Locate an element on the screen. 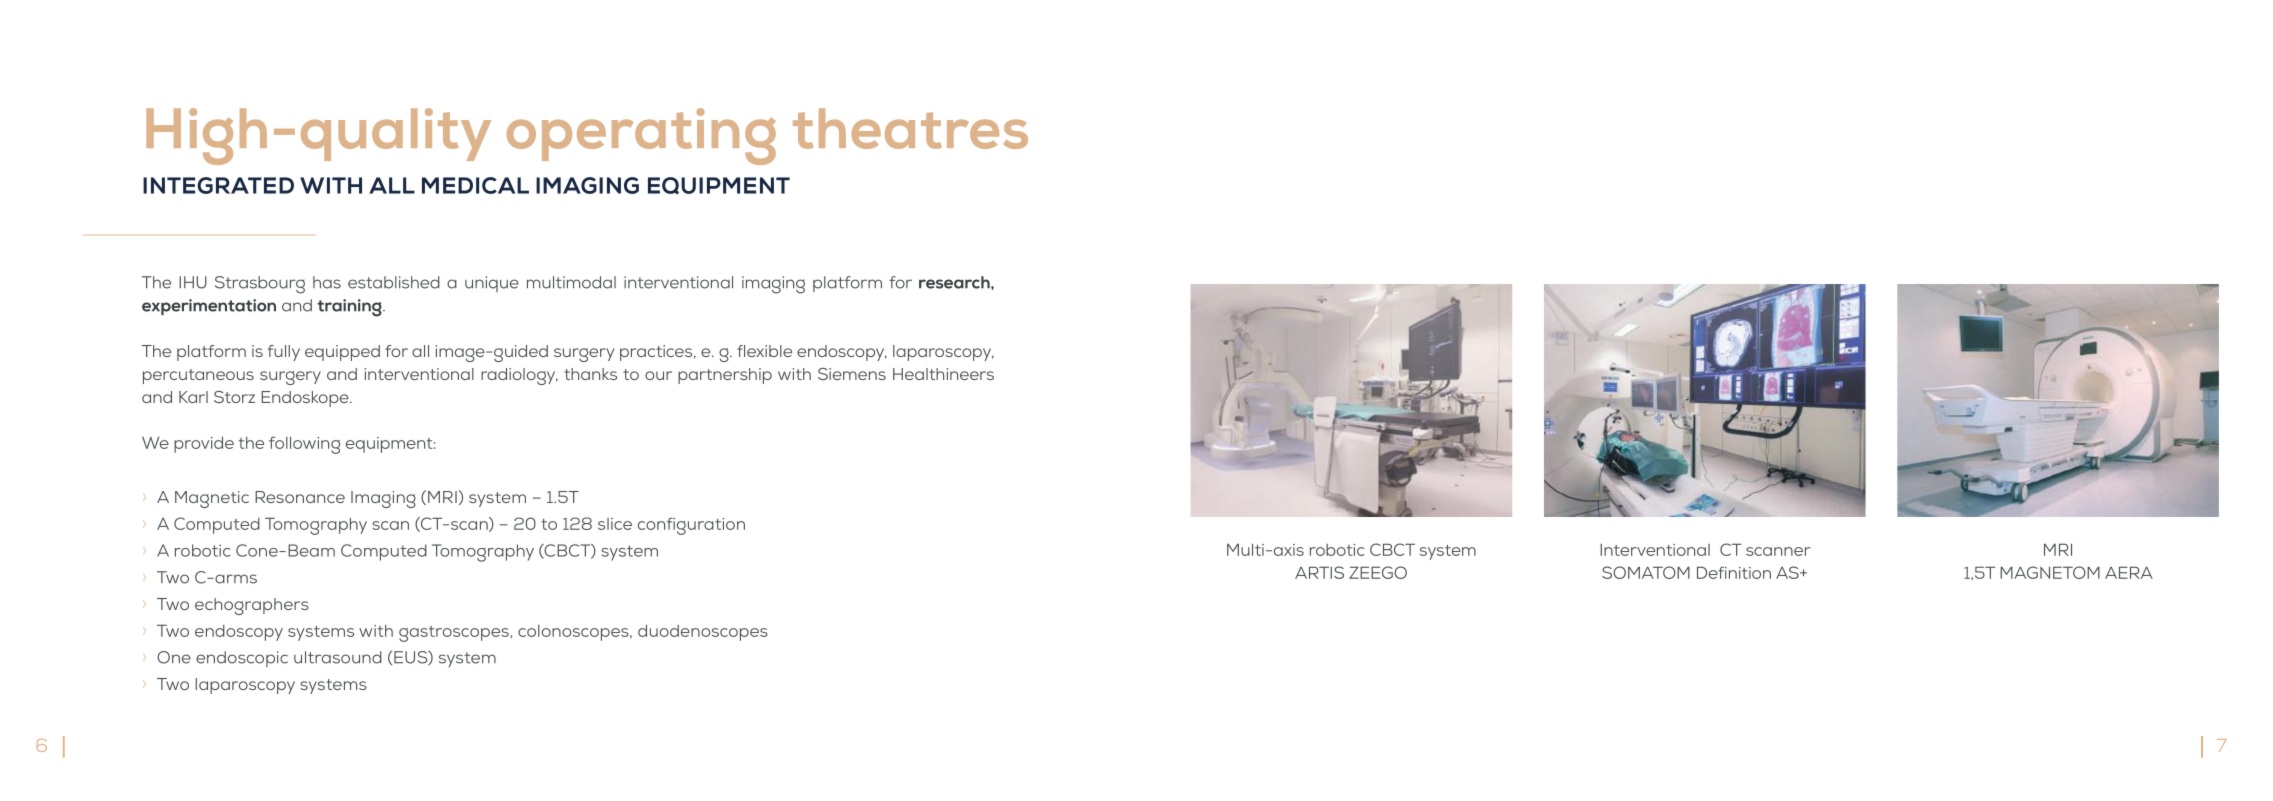 This screenshot has height=801, width=2273. flexible is located at coordinates (764, 351).
